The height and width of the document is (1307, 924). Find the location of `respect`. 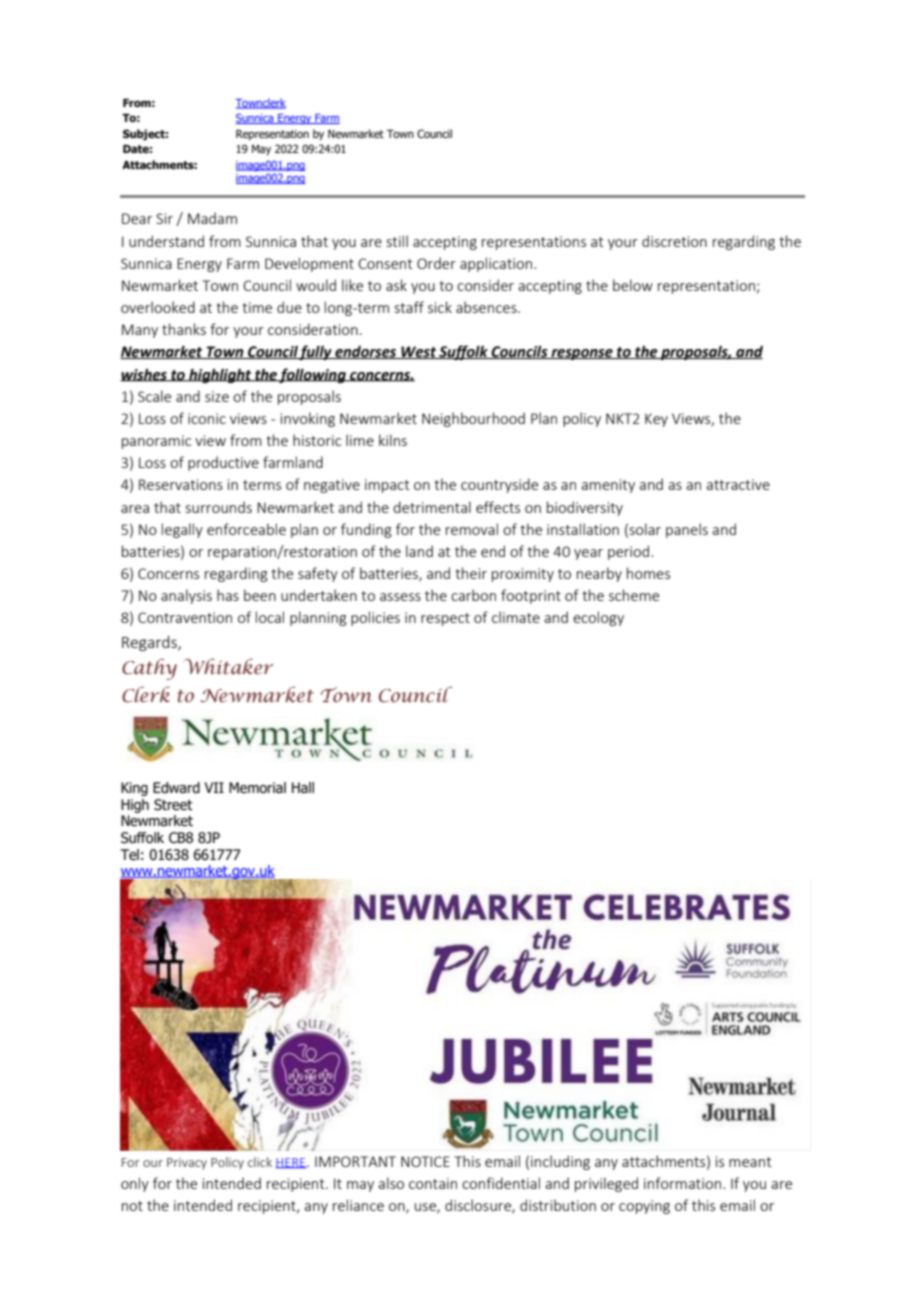

respect is located at coordinates (445, 619).
